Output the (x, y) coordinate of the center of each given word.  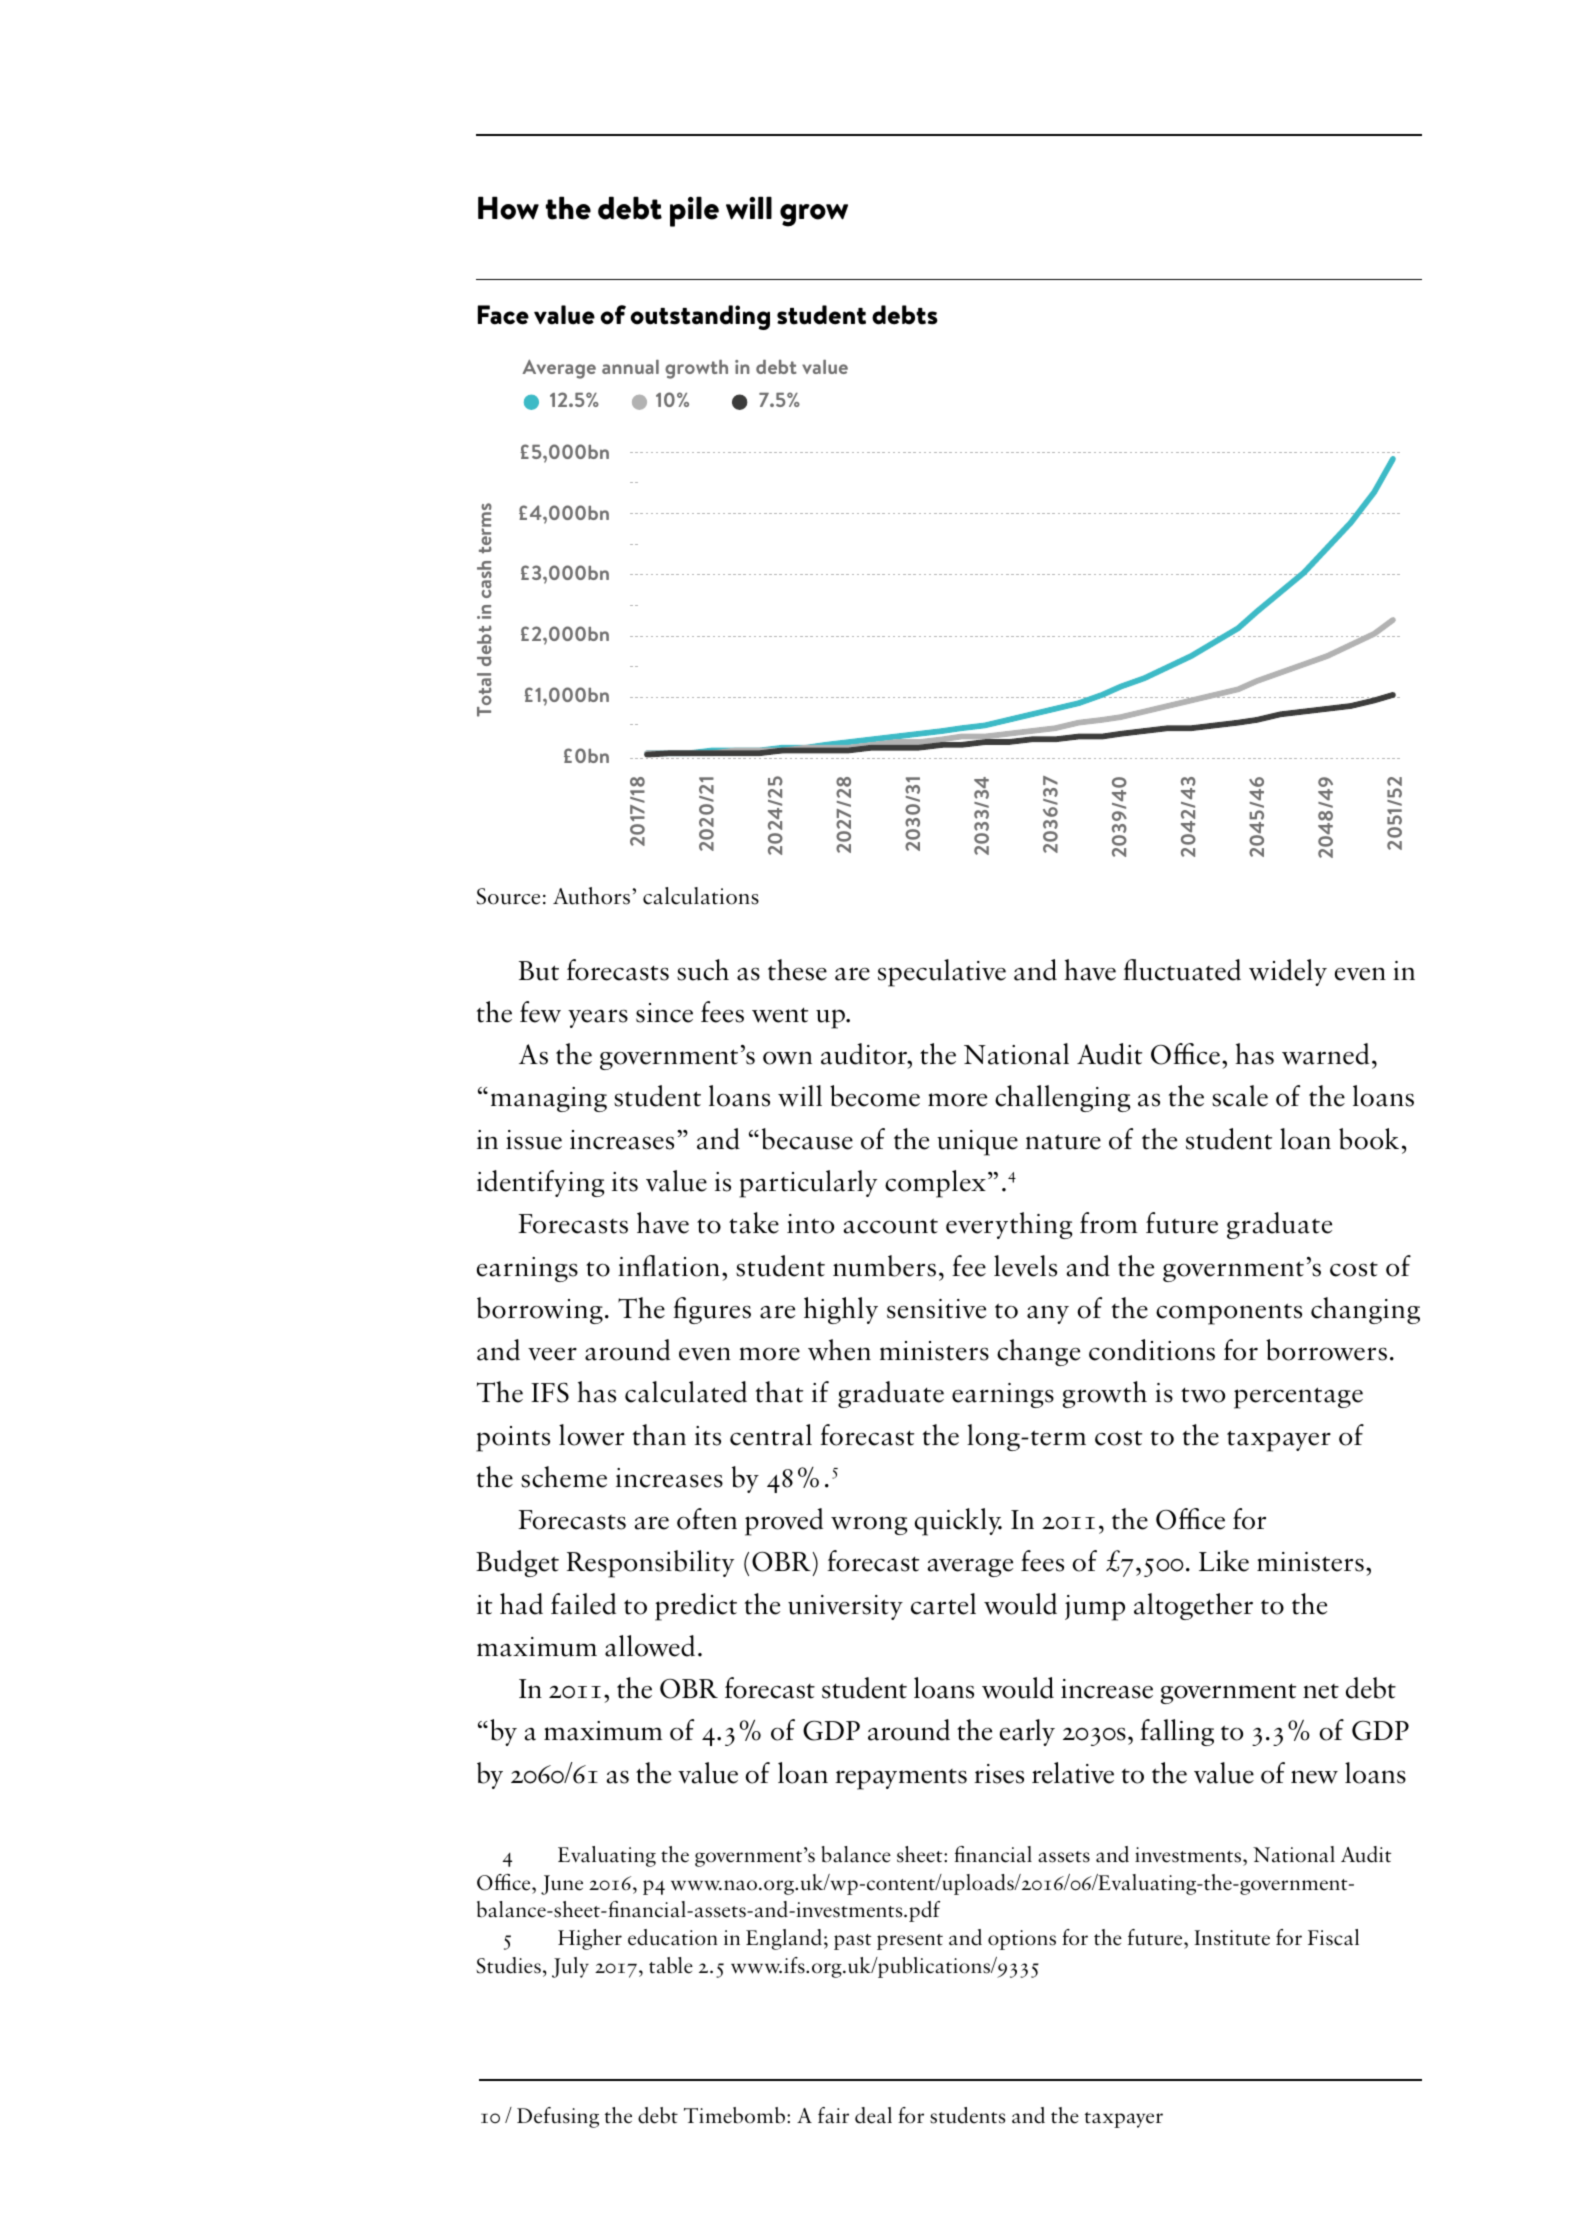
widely (1288, 972)
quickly (958, 1522)
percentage (1298, 1398)
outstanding (700, 317)
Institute (1232, 1938)
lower (591, 1435)
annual (630, 367)
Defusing (558, 2117)
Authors (591, 896)
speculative (942, 973)
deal (873, 2115)
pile (694, 211)
